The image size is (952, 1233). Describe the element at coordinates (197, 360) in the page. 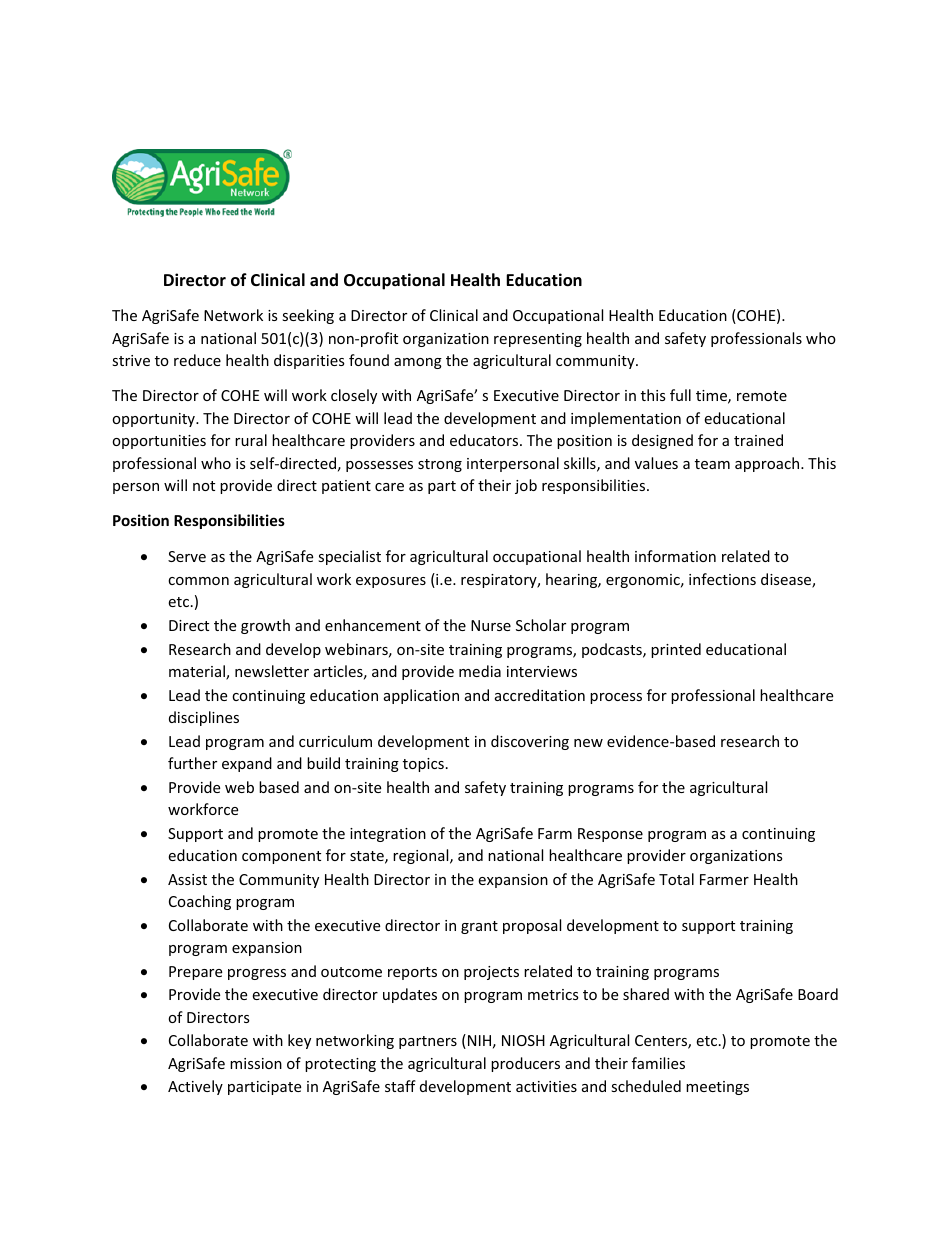

I see `reduce` at that location.
